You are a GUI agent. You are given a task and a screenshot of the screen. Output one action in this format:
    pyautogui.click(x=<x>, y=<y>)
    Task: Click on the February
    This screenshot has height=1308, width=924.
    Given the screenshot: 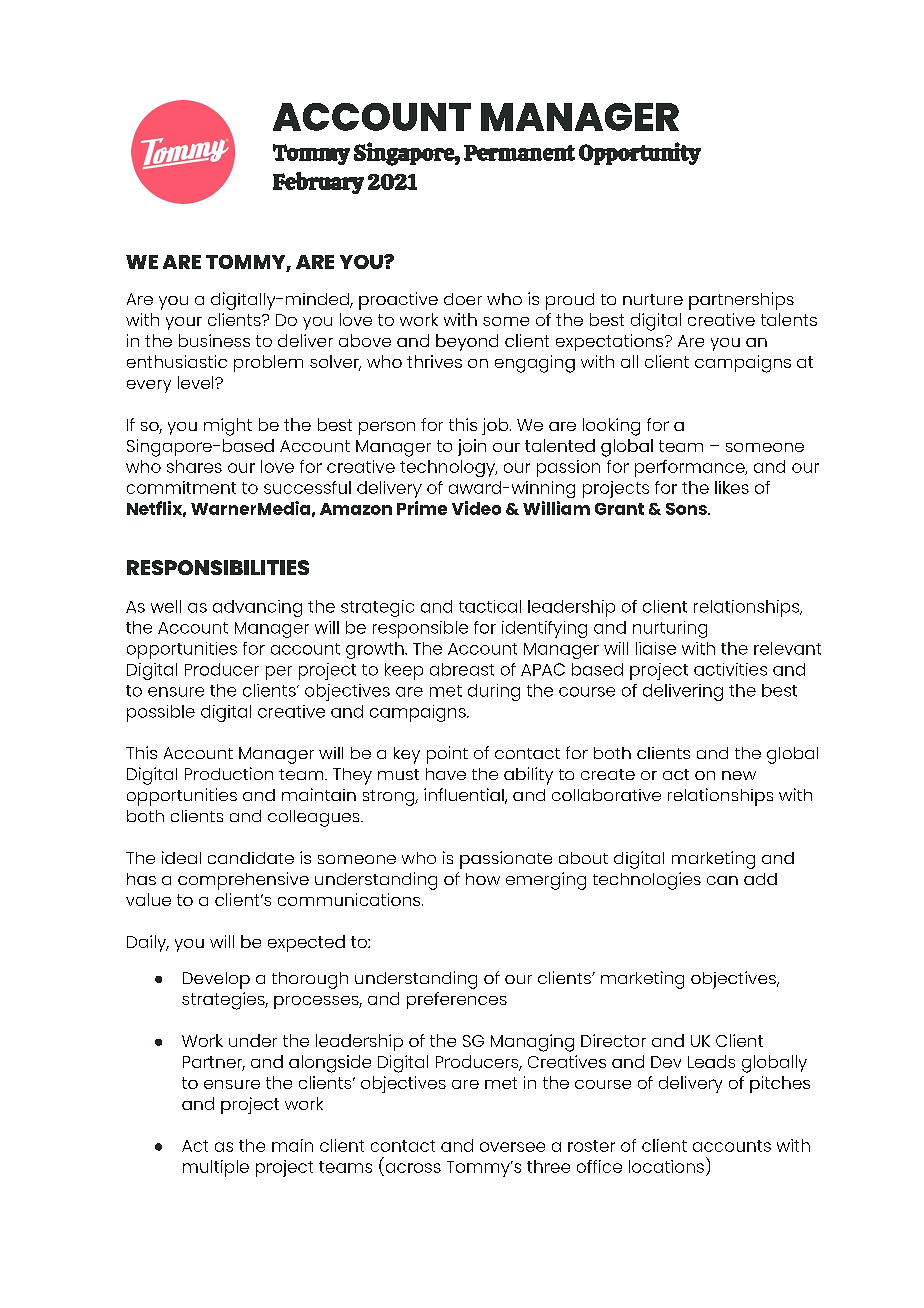 What is the action you would take?
    pyautogui.click(x=318, y=183)
